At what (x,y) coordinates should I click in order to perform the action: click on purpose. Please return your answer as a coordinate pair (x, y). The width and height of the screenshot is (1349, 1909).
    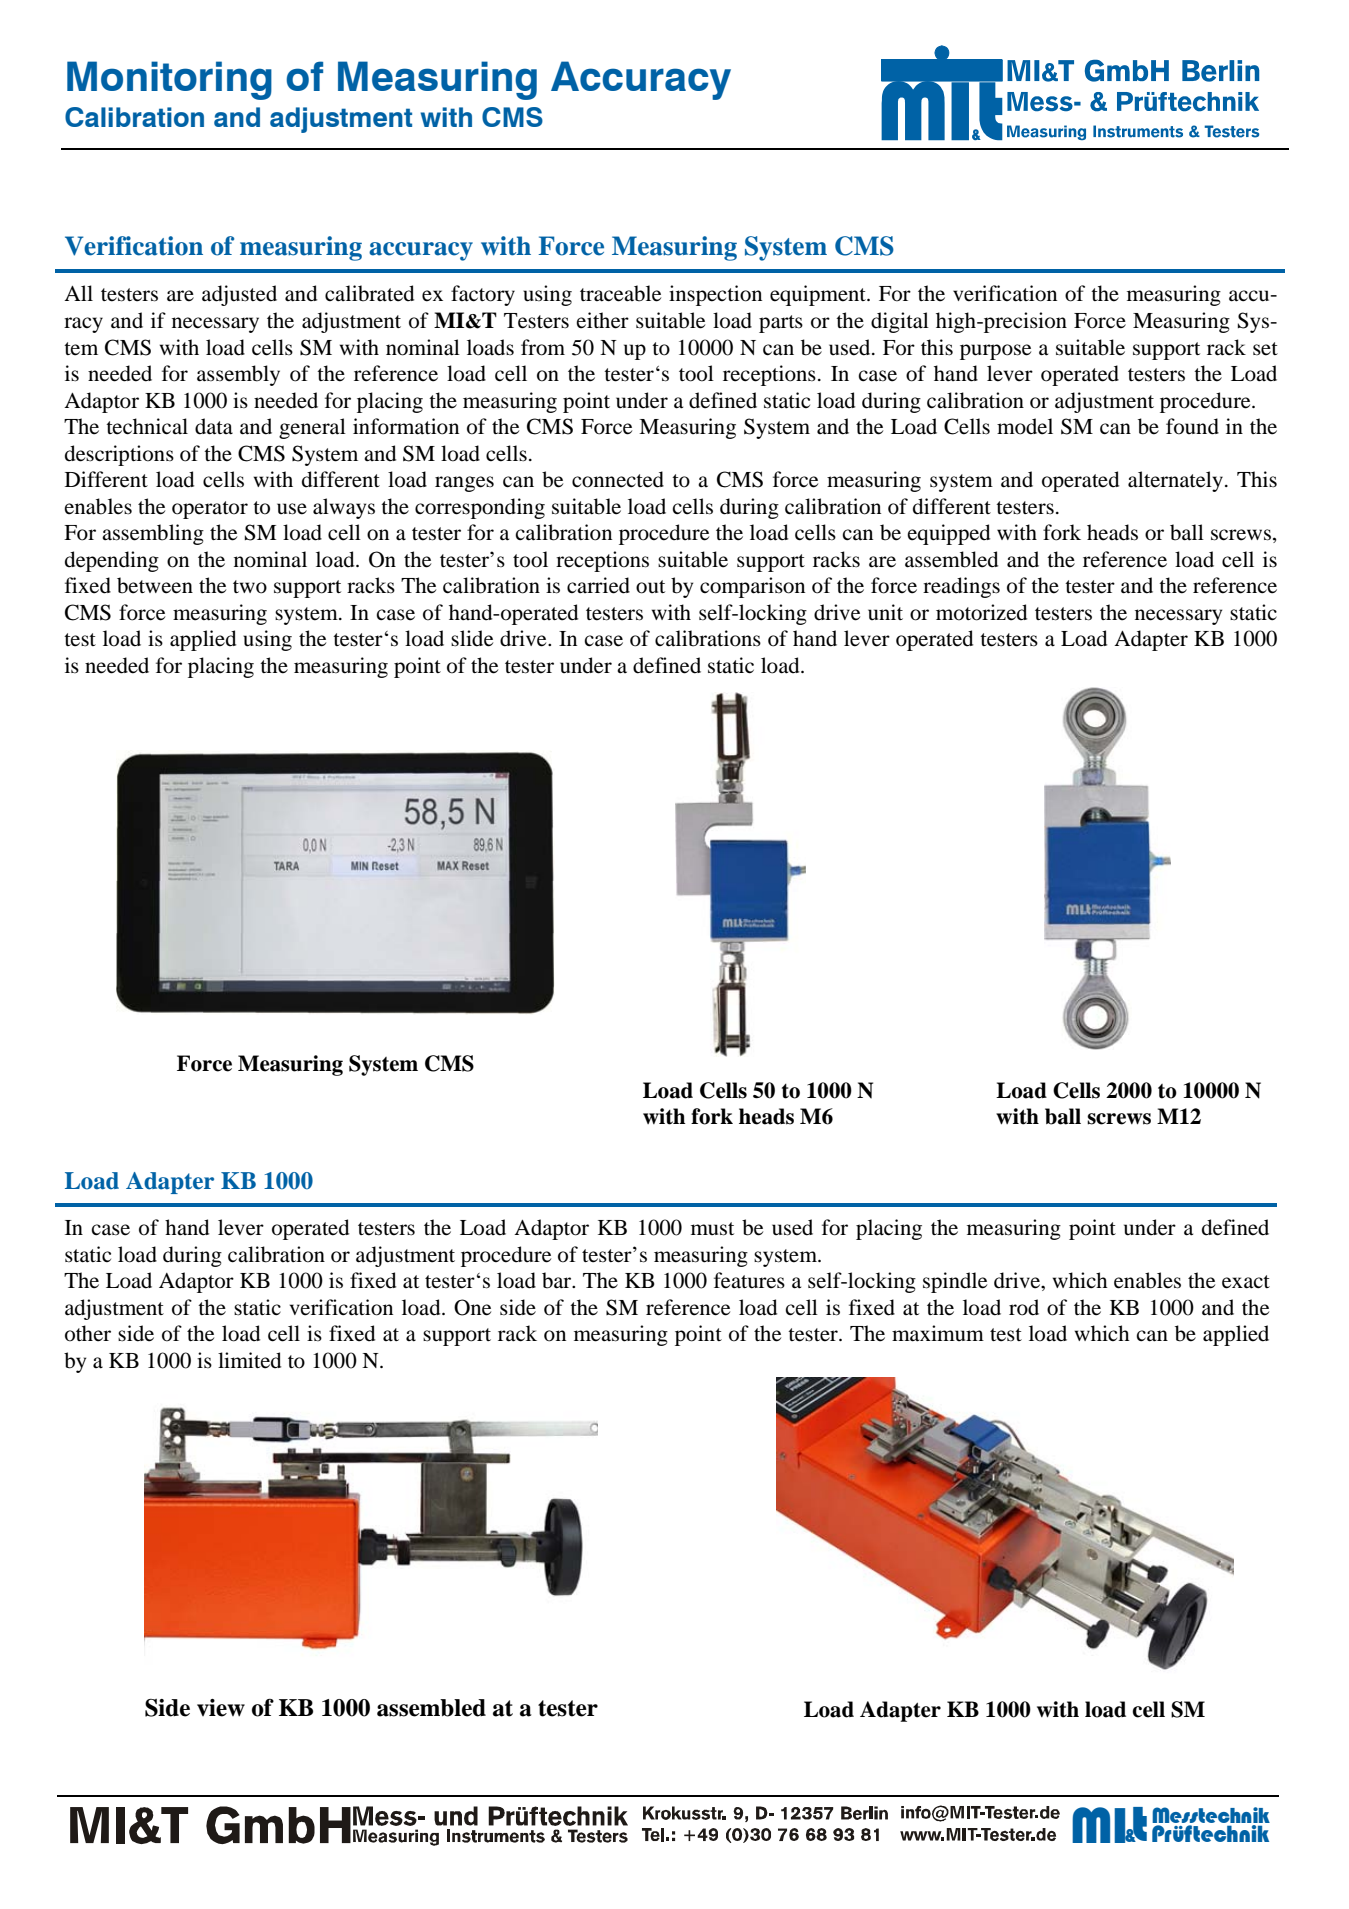
    Looking at the image, I should click on (995, 352).
